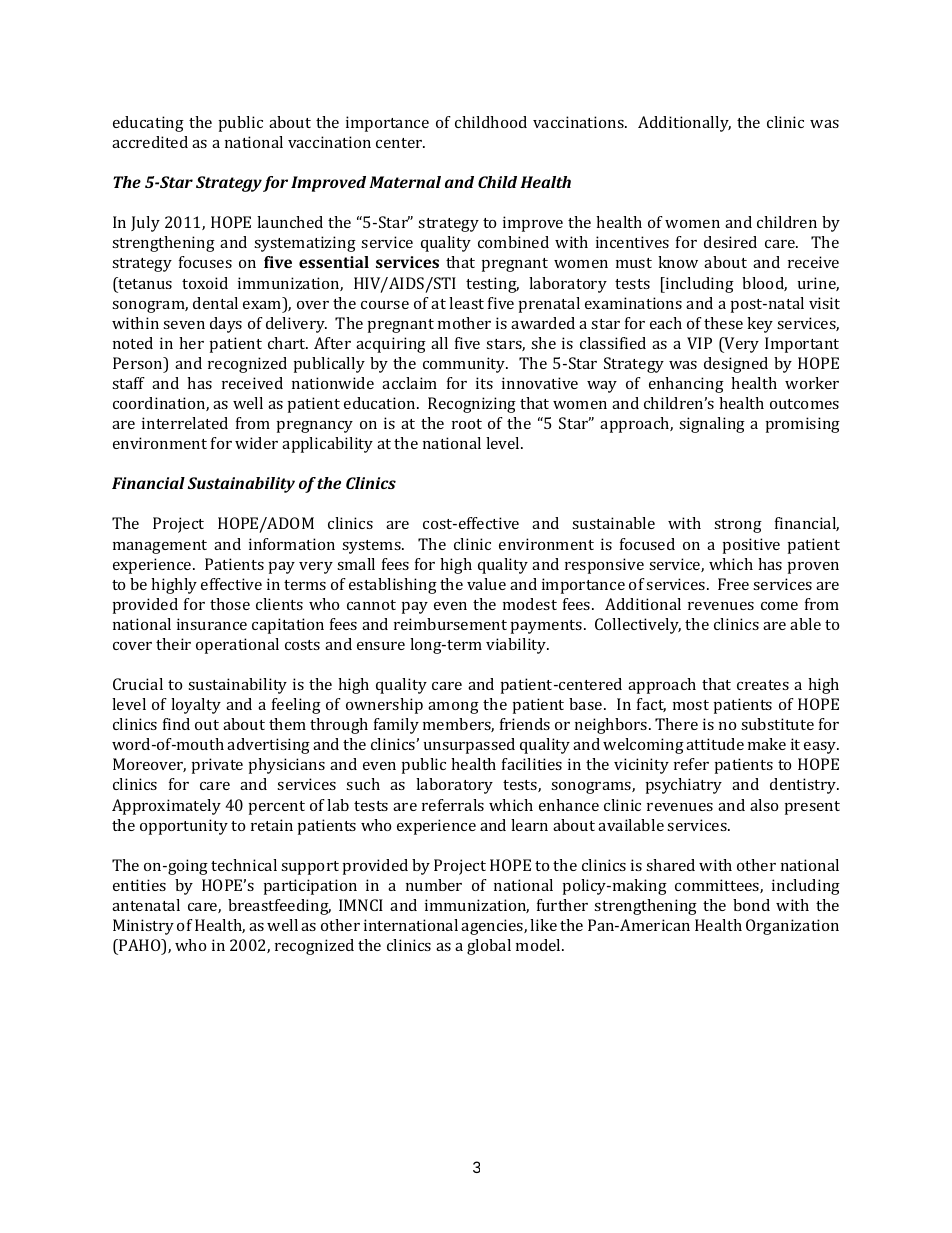 The width and height of the screenshot is (952, 1233). Describe the element at coordinates (405, 182) in the screenshot. I see `Maternal` at that location.
